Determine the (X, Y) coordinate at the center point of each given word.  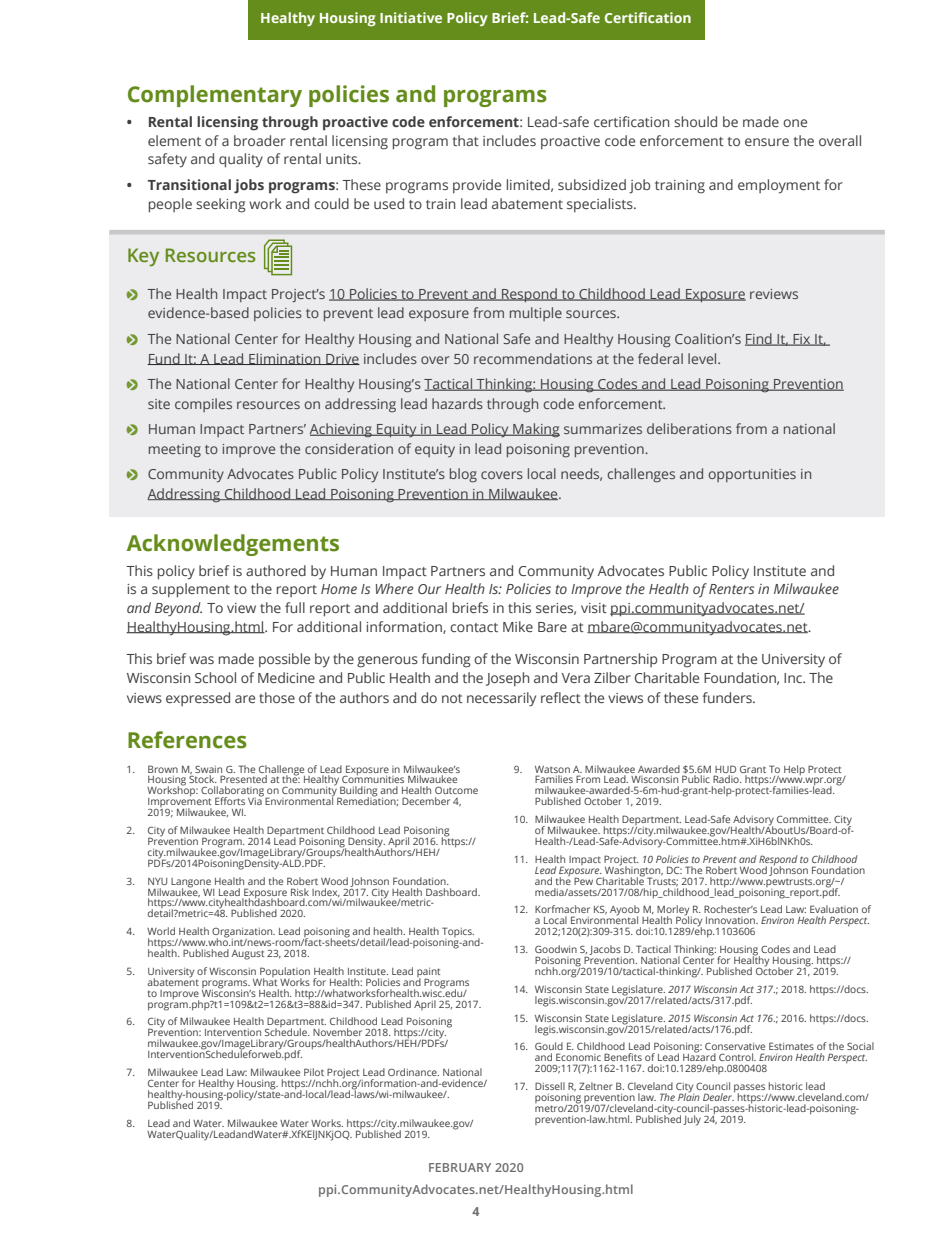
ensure (767, 142)
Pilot (314, 1072)
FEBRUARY (460, 1167)
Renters (731, 589)
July (692, 1120)
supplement (191, 590)
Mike (518, 626)
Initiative (411, 17)
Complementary (215, 96)
